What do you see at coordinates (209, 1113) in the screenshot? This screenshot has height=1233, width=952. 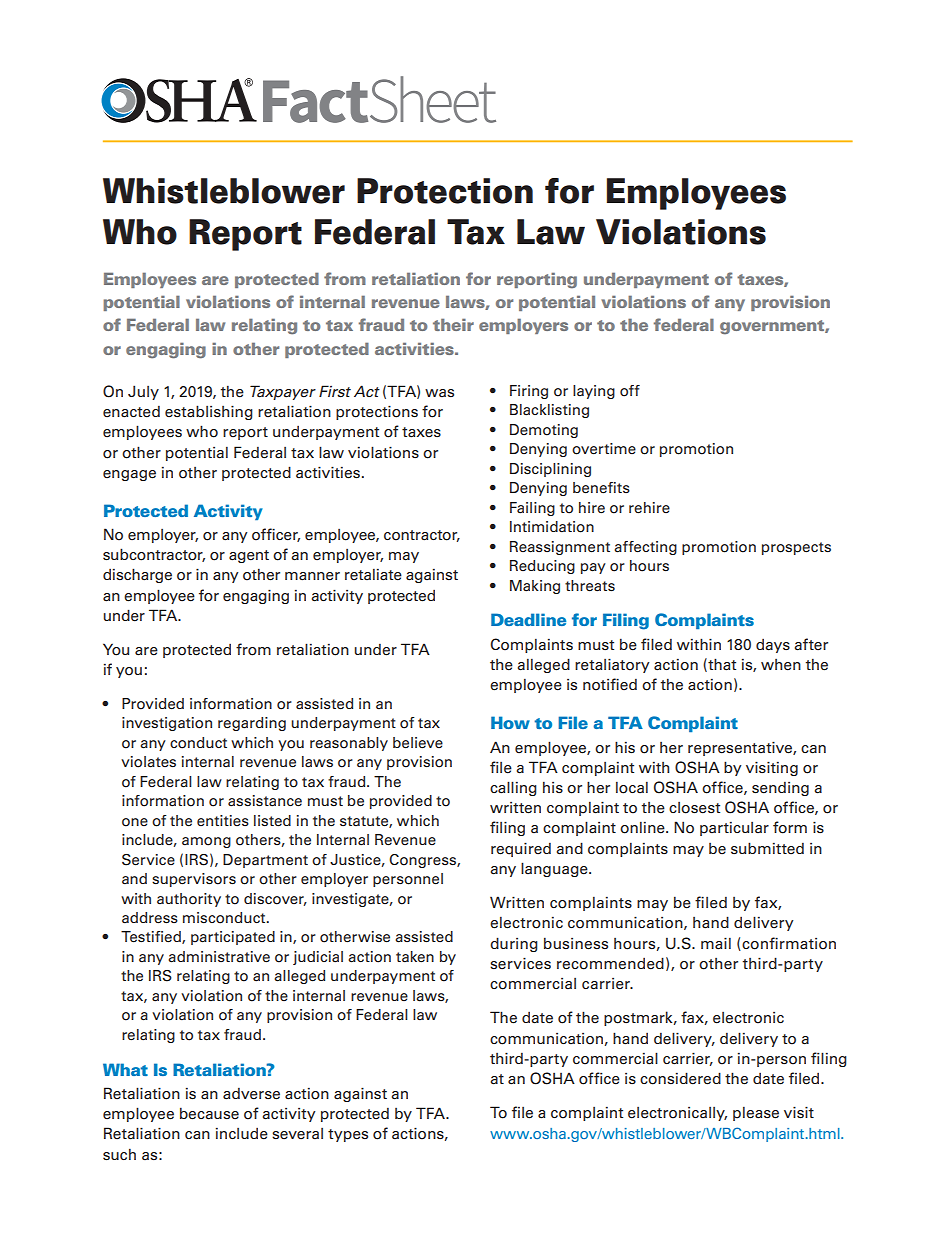 I see `because` at bounding box center [209, 1113].
